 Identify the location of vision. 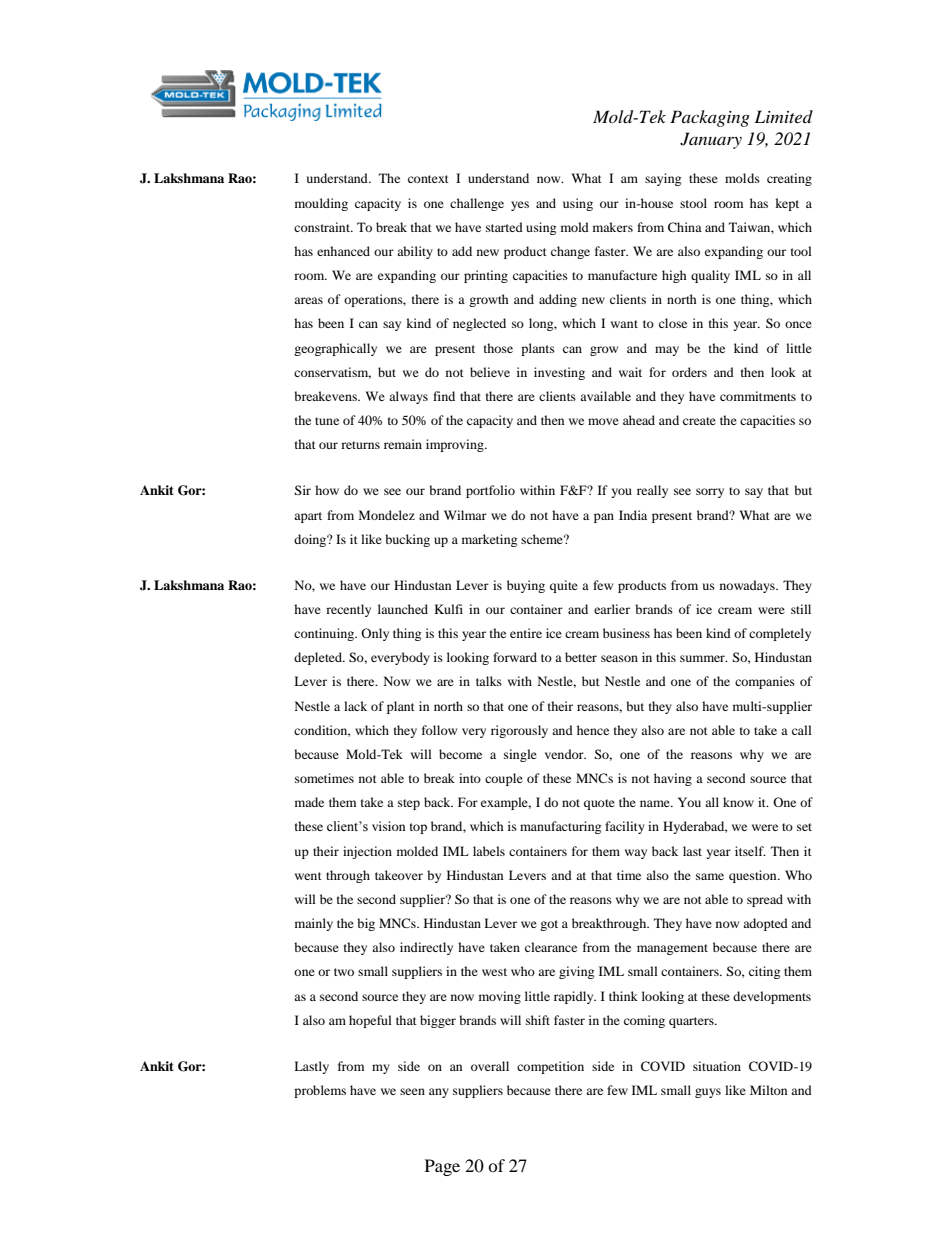
(388, 826).
